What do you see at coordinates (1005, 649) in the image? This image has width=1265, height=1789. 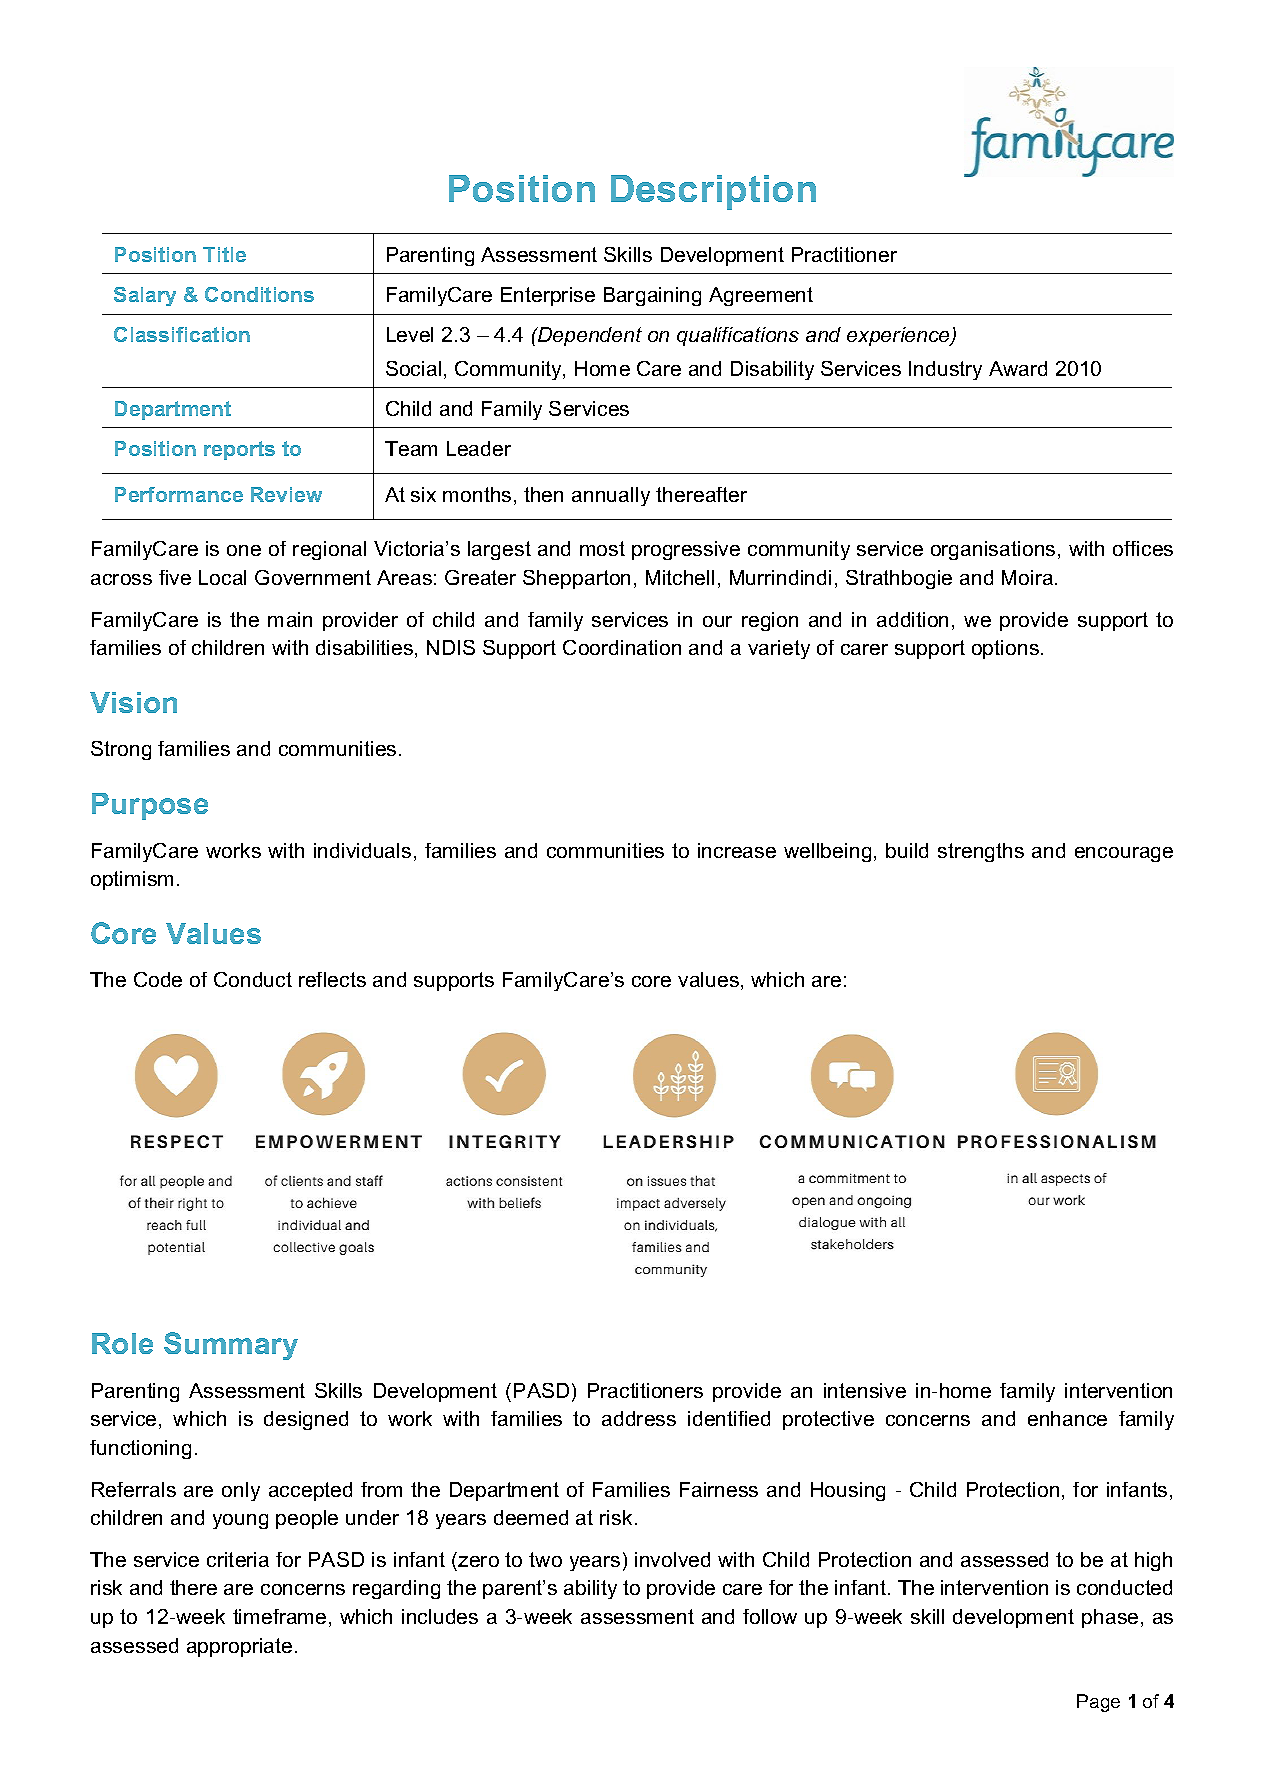 I see `options` at bounding box center [1005, 649].
